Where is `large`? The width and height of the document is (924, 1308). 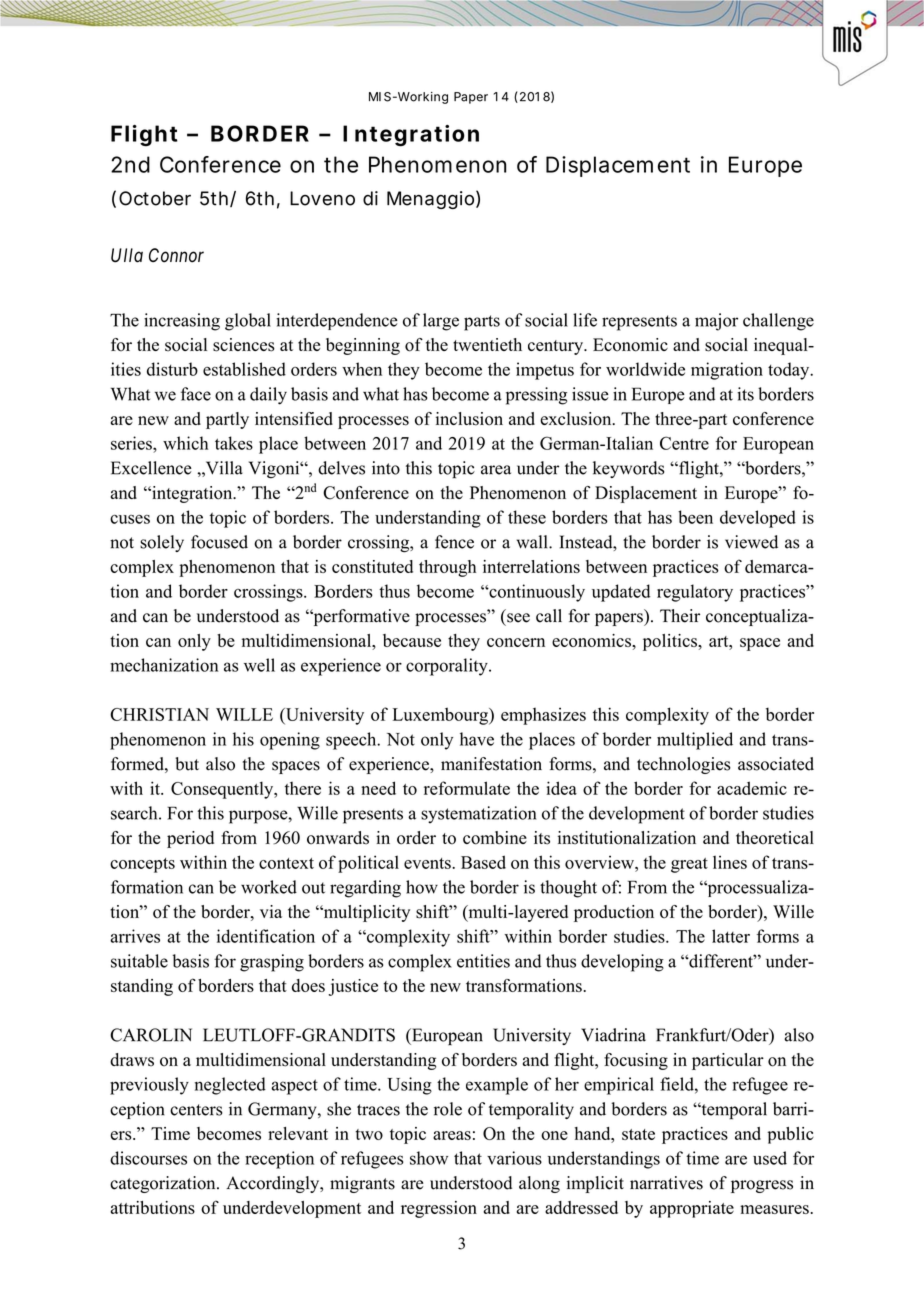
large is located at coordinates (441, 322).
